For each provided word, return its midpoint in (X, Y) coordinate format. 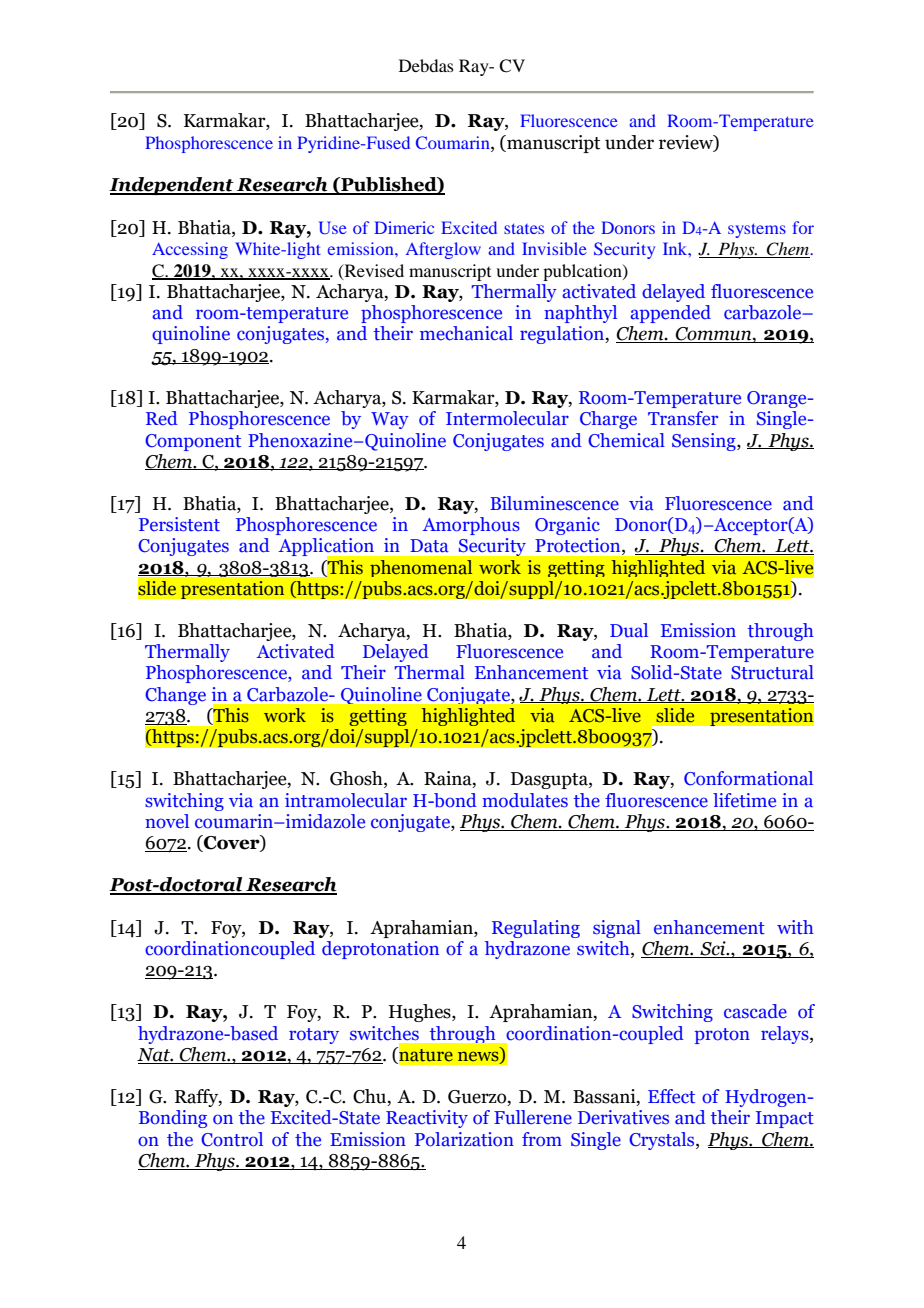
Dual (629, 630)
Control (232, 1139)
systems (757, 231)
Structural (772, 672)
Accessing (190, 250)
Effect (671, 1096)
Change (175, 696)
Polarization (464, 1139)
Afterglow (443, 250)
